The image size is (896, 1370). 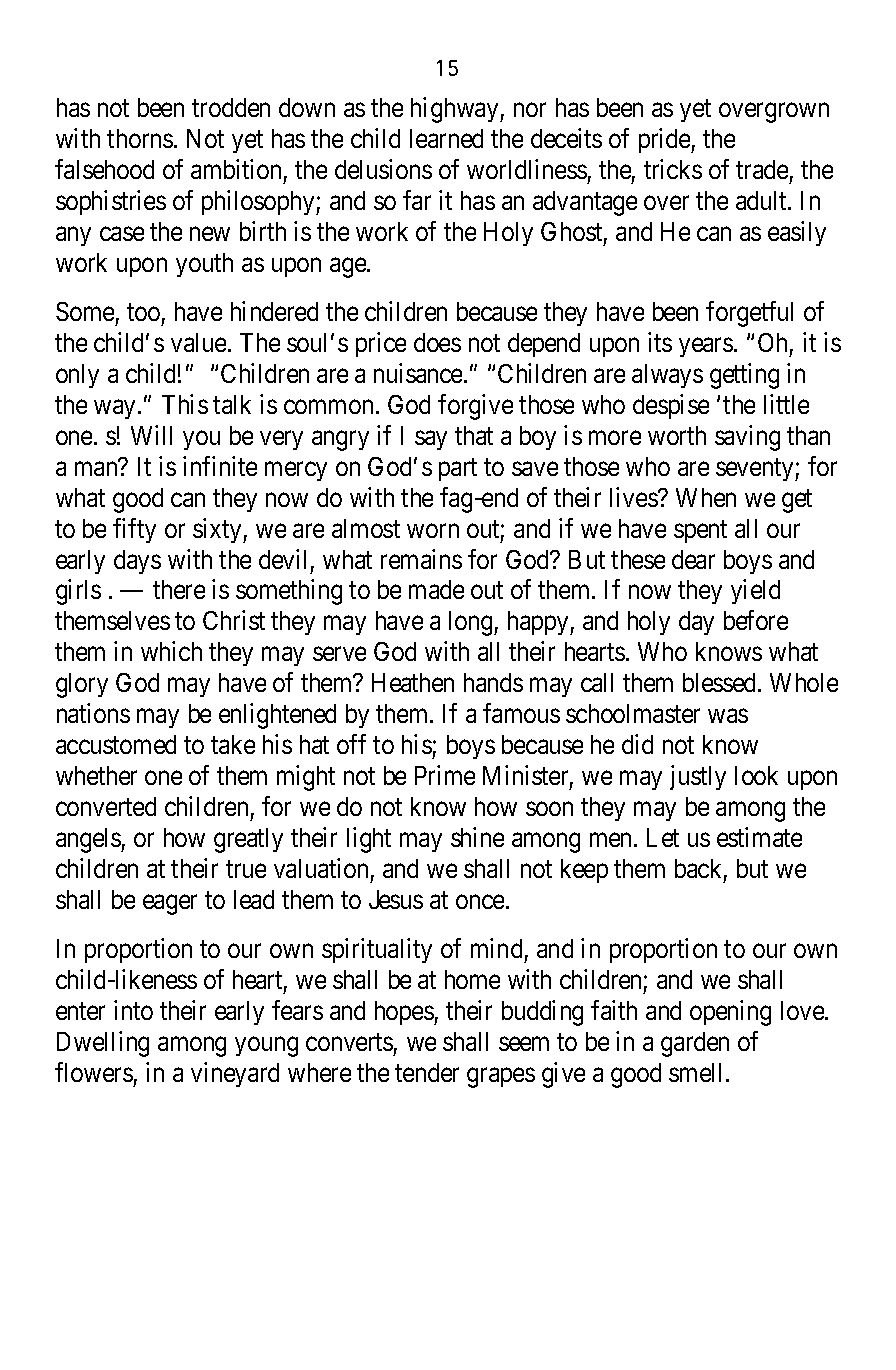 I want to click on yield, so click(x=755, y=592).
